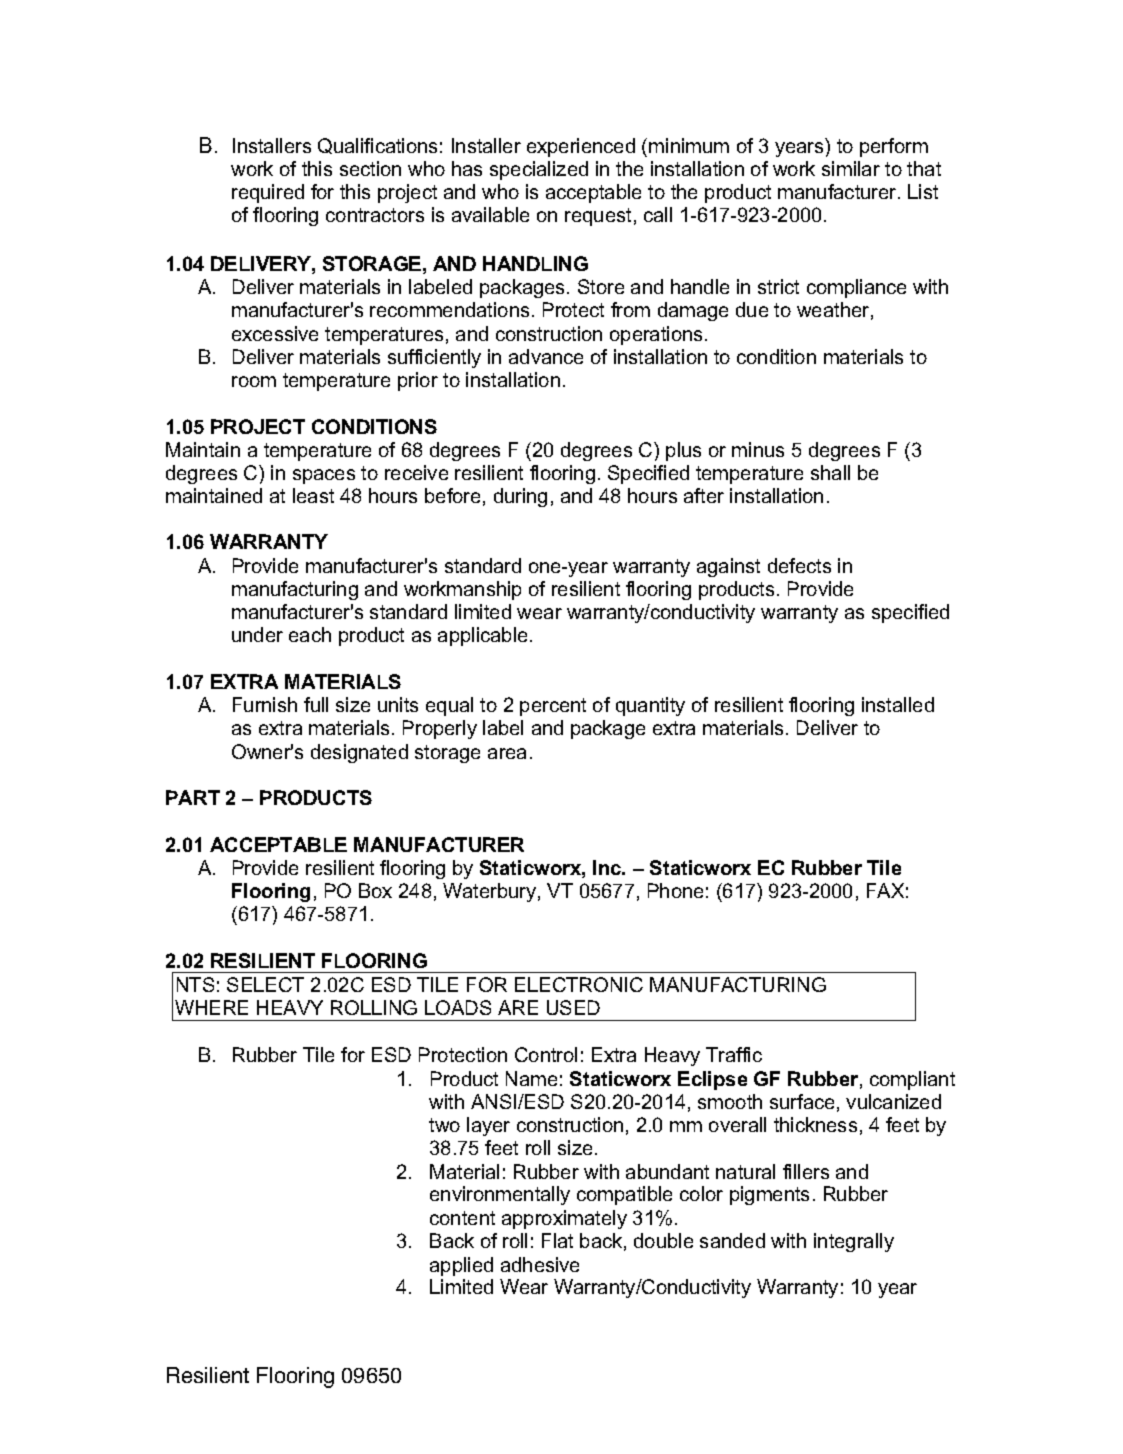 The image size is (1123, 1454). Describe the element at coordinates (462, 1218) in the document. I see `content` at that location.
